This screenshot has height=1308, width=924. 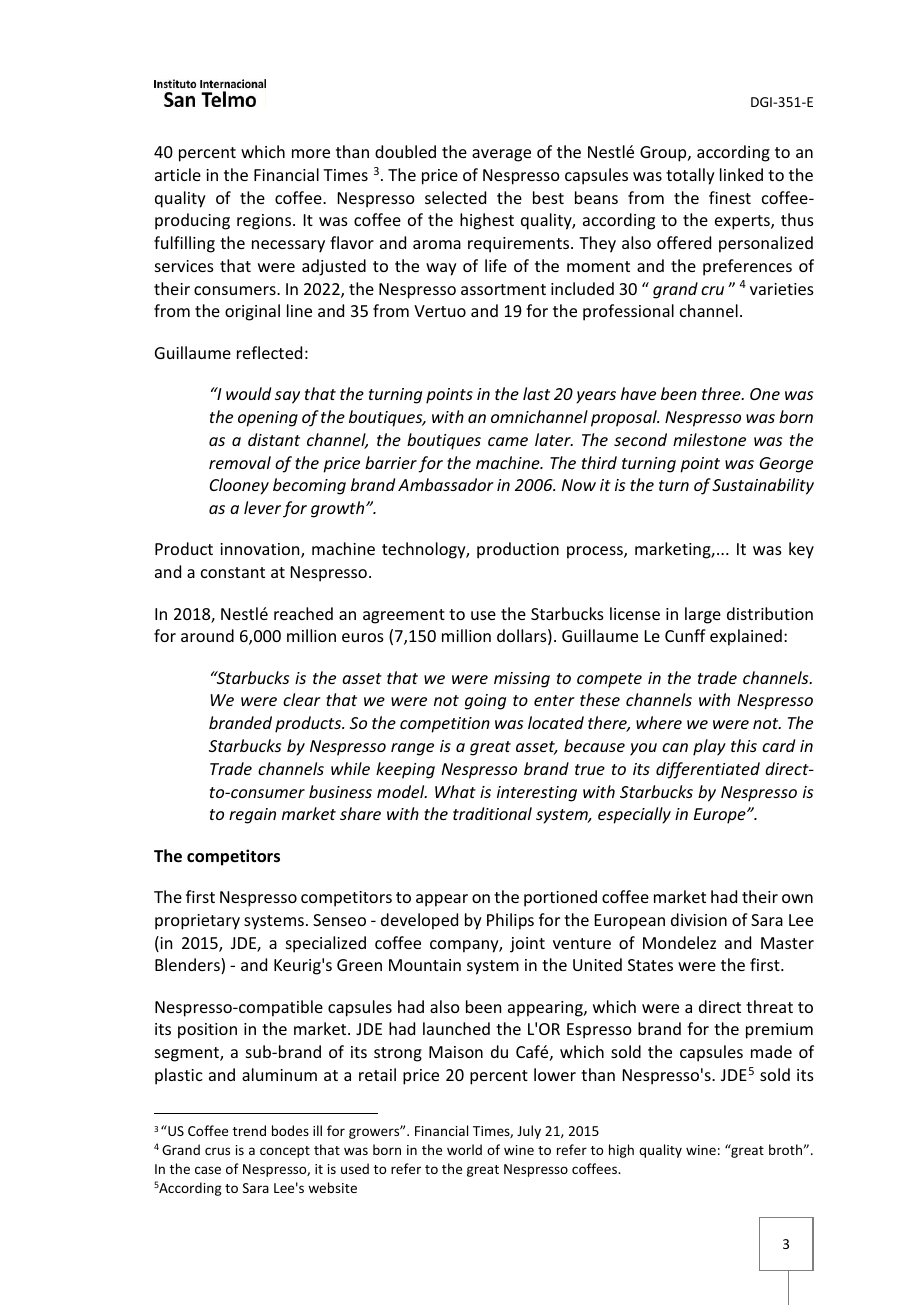 What do you see at coordinates (708, 770) in the screenshot?
I see `differentiated` at bounding box center [708, 770].
